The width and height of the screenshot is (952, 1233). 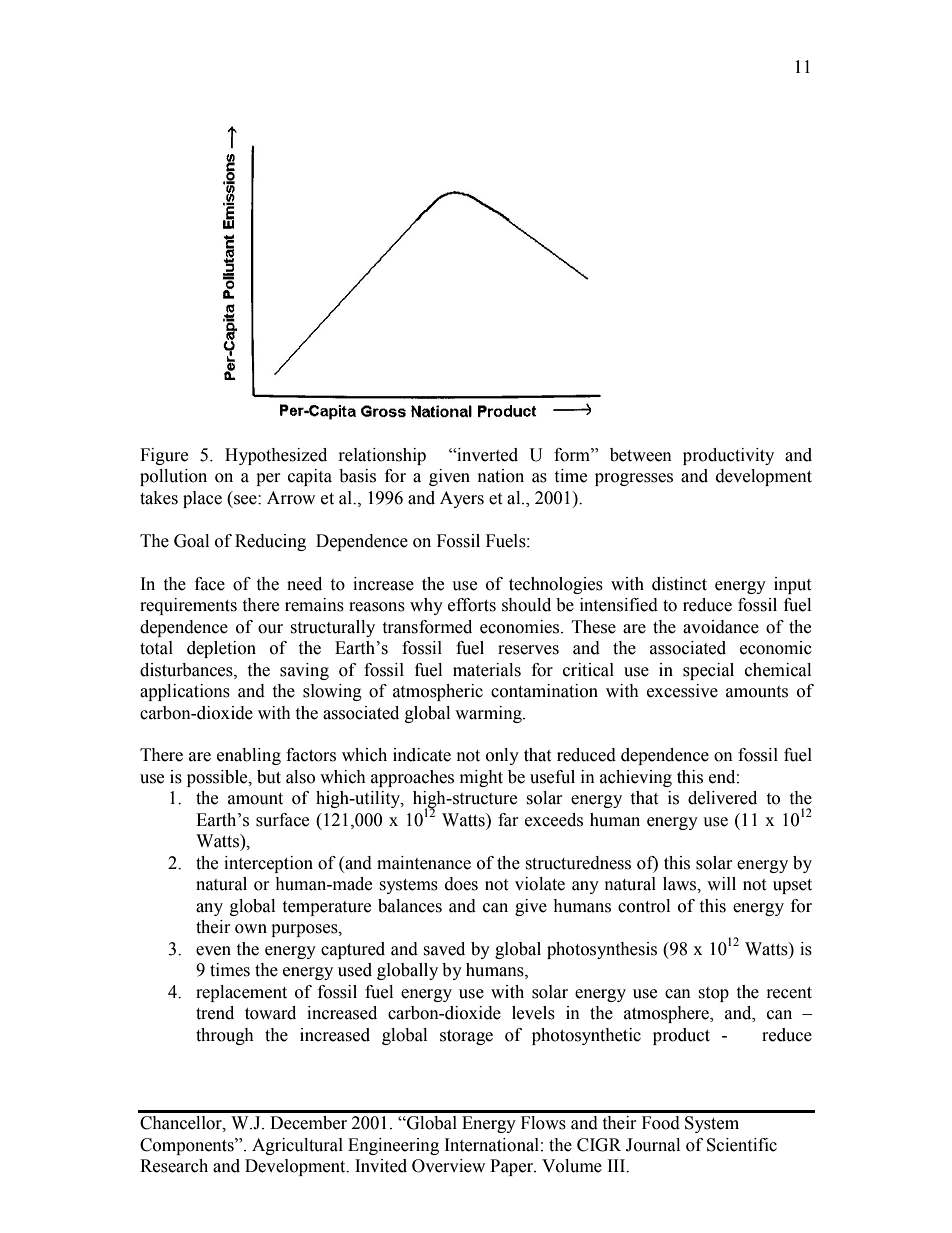 What do you see at coordinates (444, 949) in the screenshot?
I see `saved` at bounding box center [444, 949].
